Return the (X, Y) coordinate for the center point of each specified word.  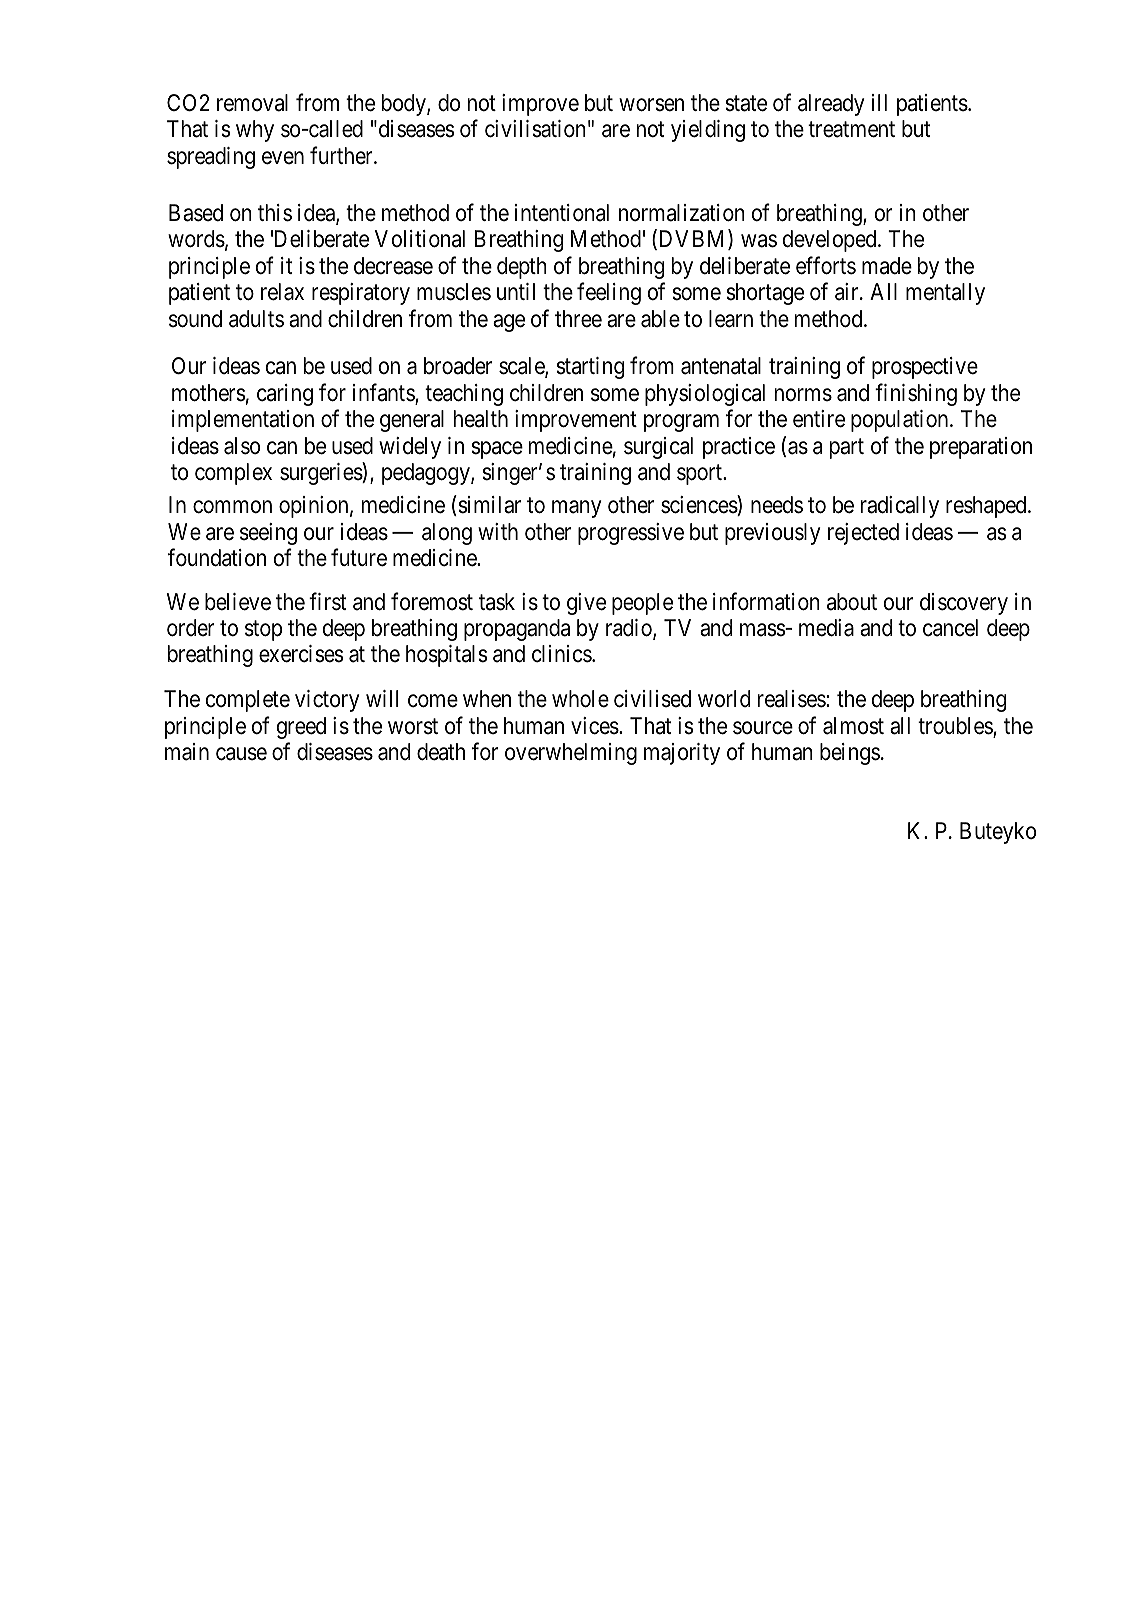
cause (241, 754)
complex (233, 474)
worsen (651, 105)
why (255, 131)
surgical (658, 448)
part (847, 448)
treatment (851, 130)
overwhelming (571, 754)
